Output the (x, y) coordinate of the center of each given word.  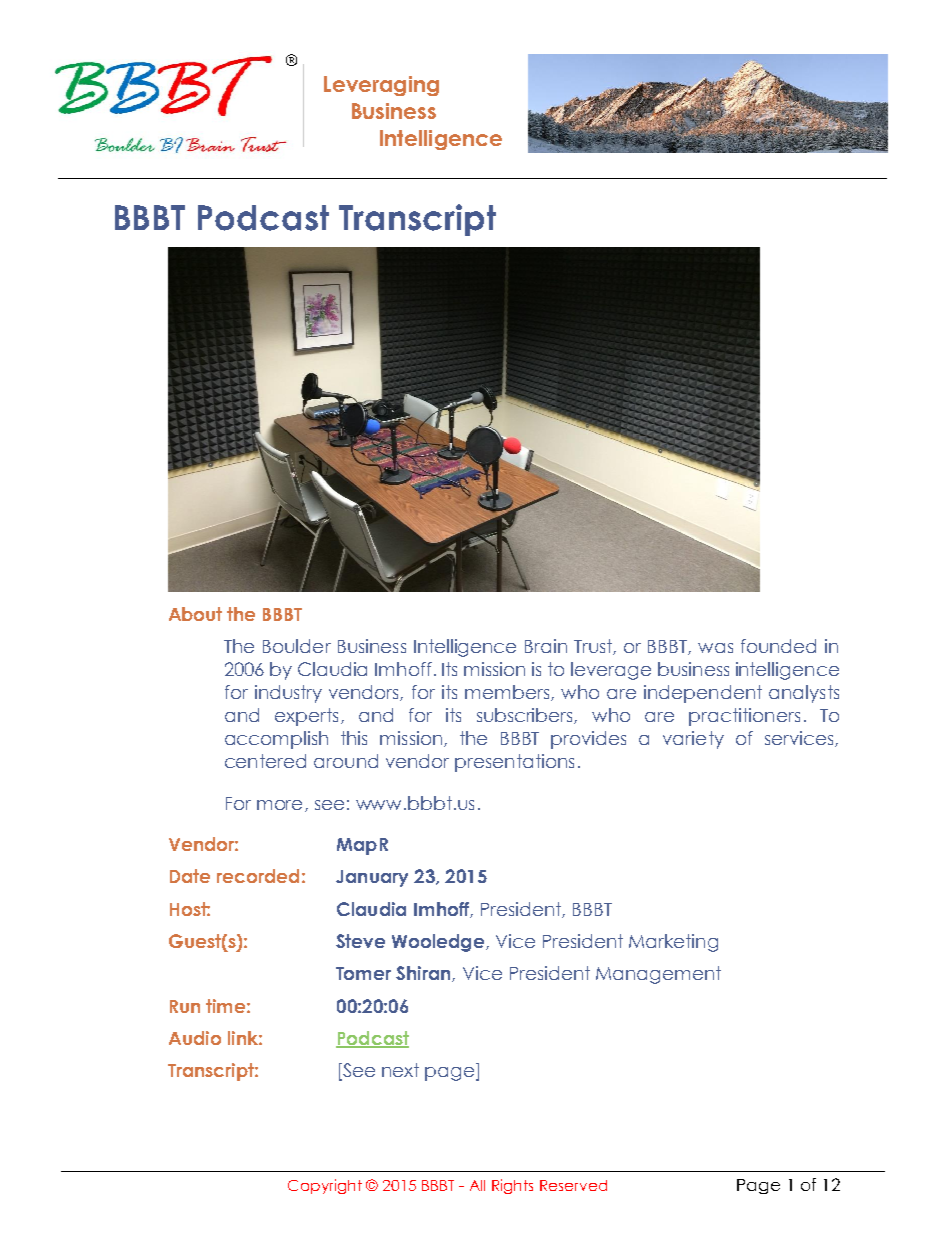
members (508, 693)
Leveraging (381, 86)
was (715, 648)
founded (778, 646)
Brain (546, 646)
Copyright (325, 1186)
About (195, 614)
